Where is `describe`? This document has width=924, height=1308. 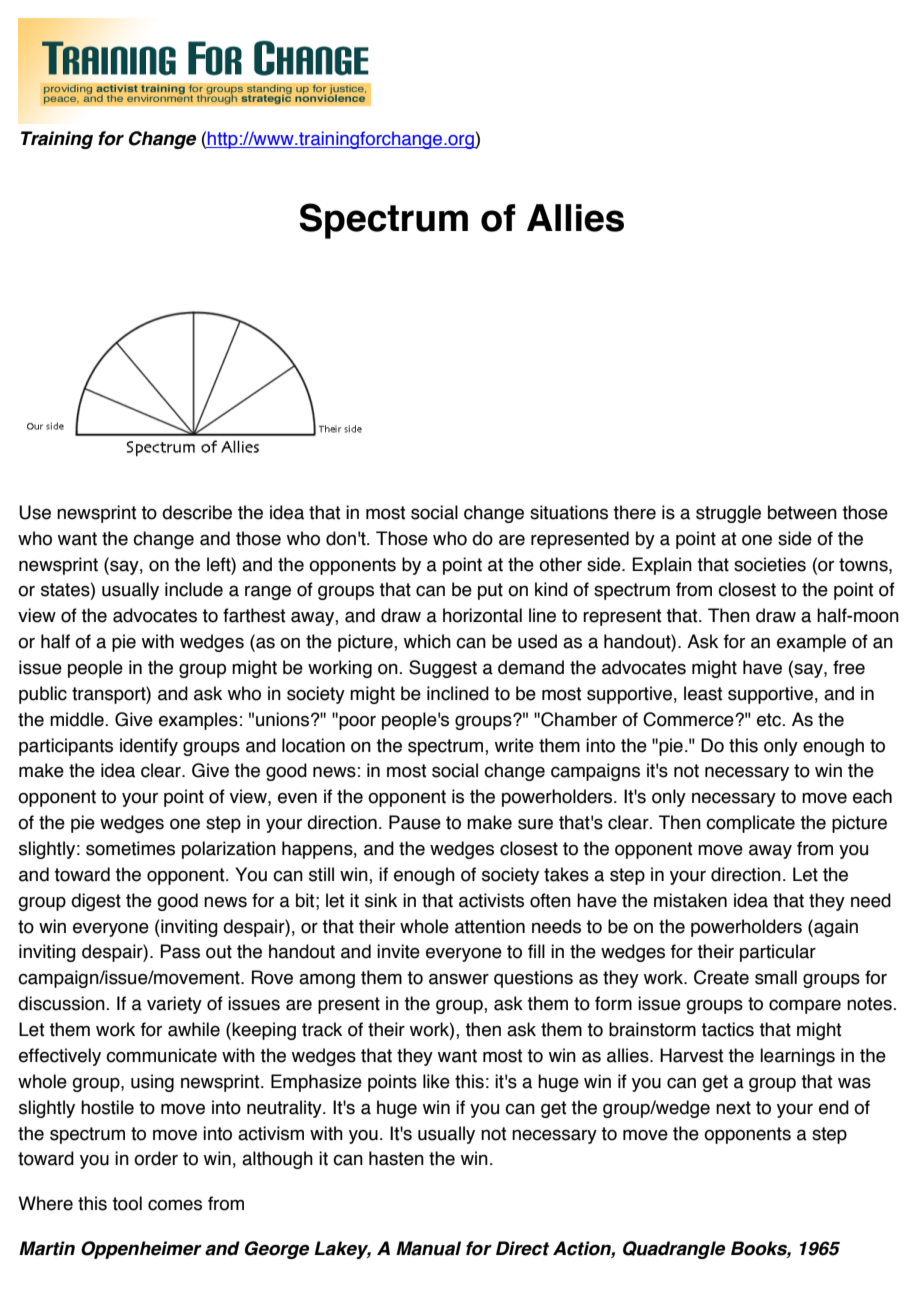 describe is located at coordinates (197, 512).
